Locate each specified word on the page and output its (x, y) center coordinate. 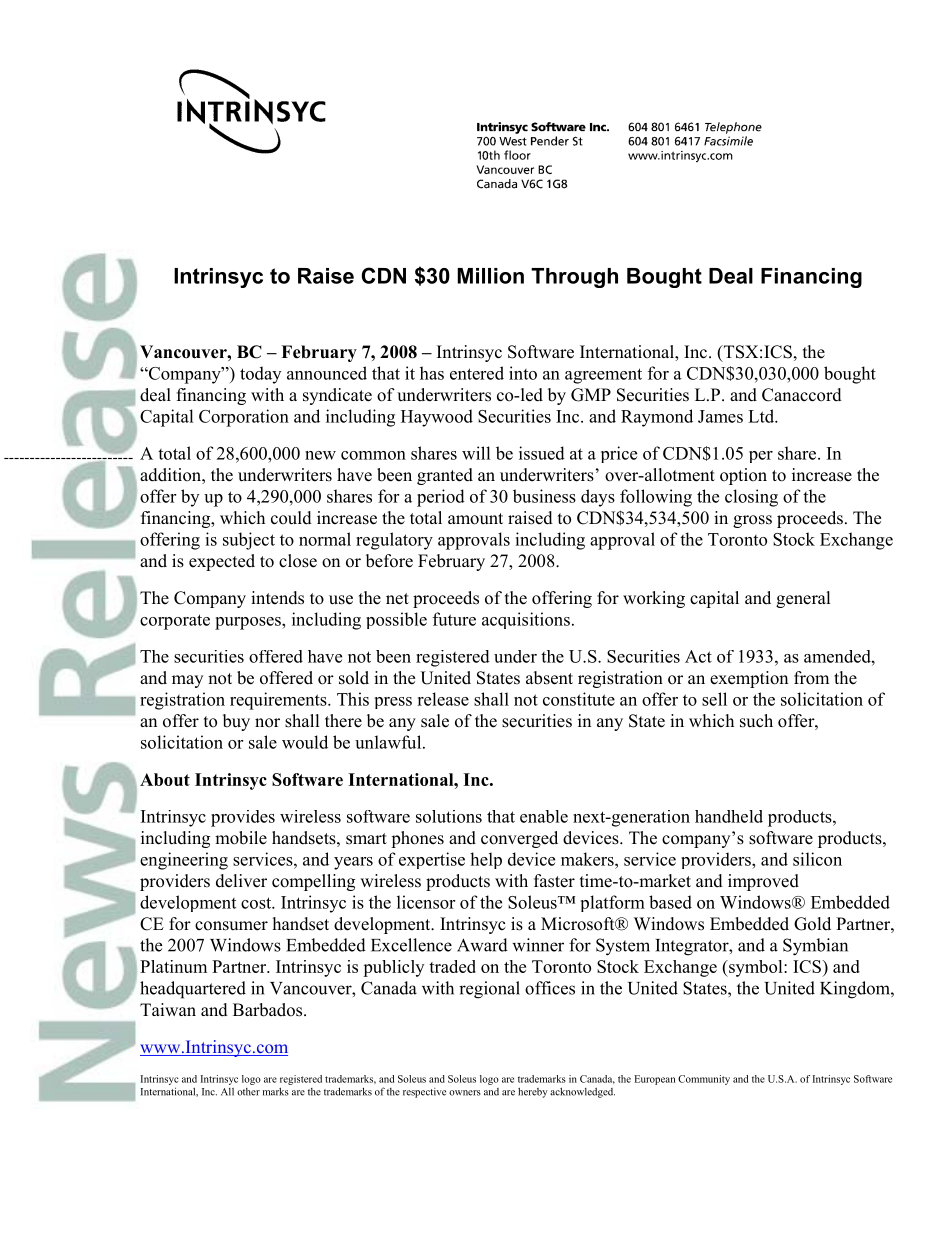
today (260, 375)
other (248, 1092)
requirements (279, 701)
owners (465, 1093)
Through (574, 278)
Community (704, 1080)
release (443, 699)
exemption (749, 679)
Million (490, 276)
